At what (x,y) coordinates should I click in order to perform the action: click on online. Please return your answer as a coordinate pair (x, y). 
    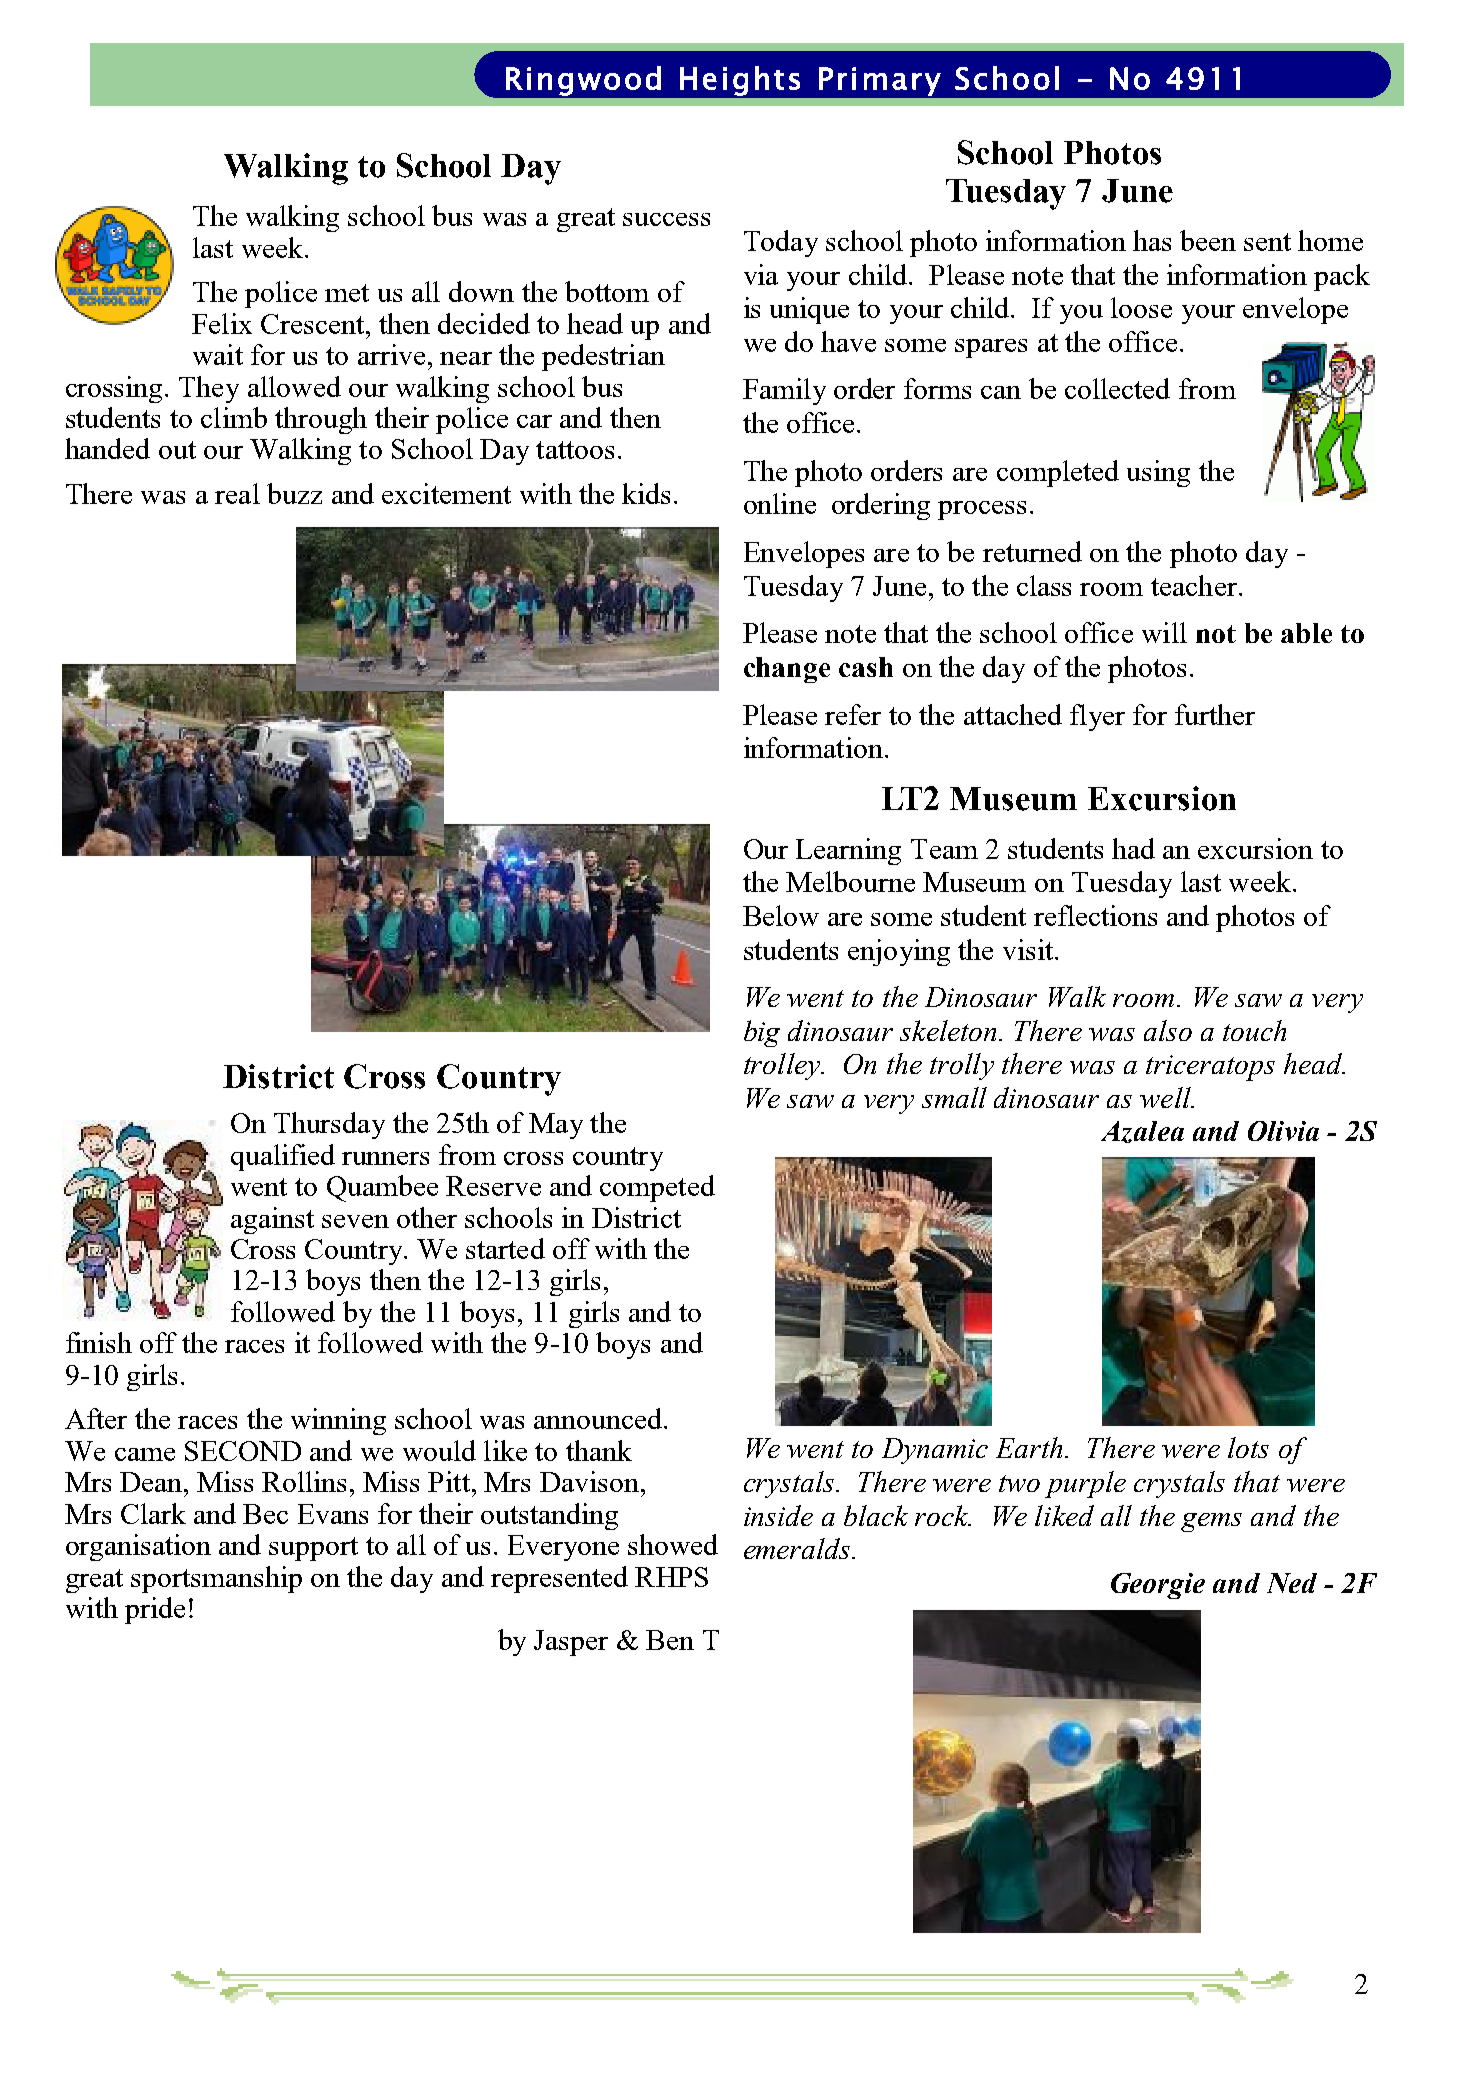
    Looking at the image, I should click on (780, 503).
